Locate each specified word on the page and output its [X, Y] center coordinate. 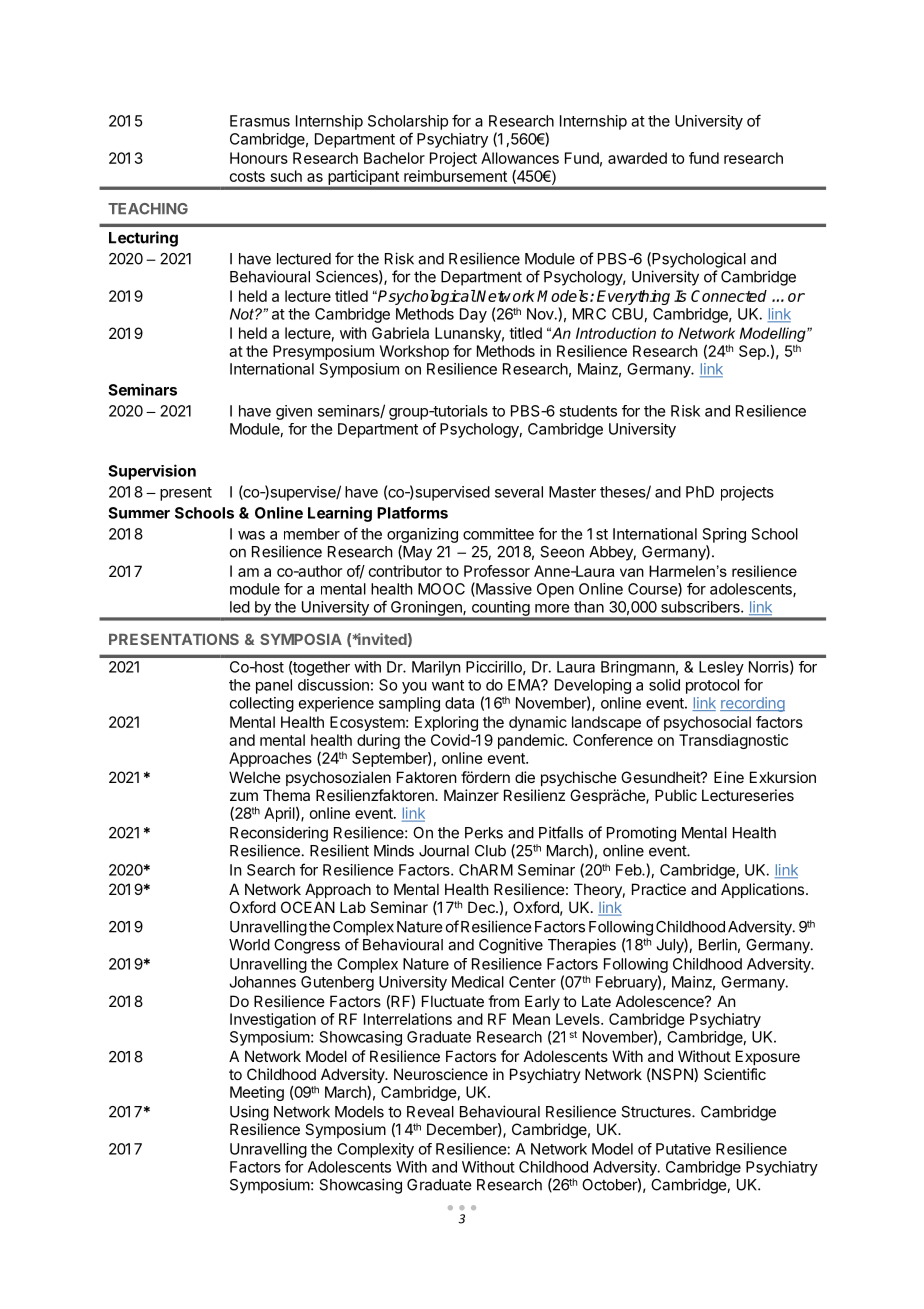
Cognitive [511, 946]
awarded [637, 158]
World [249, 945]
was [251, 535]
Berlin [718, 944]
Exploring [446, 723]
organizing [422, 535]
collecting [262, 704]
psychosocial [707, 723]
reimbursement [455, 176]
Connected [729, 296]
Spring [724, 535]
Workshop [414, 352]
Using [249, 1113]
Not [243, 314]
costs [247, 176]
